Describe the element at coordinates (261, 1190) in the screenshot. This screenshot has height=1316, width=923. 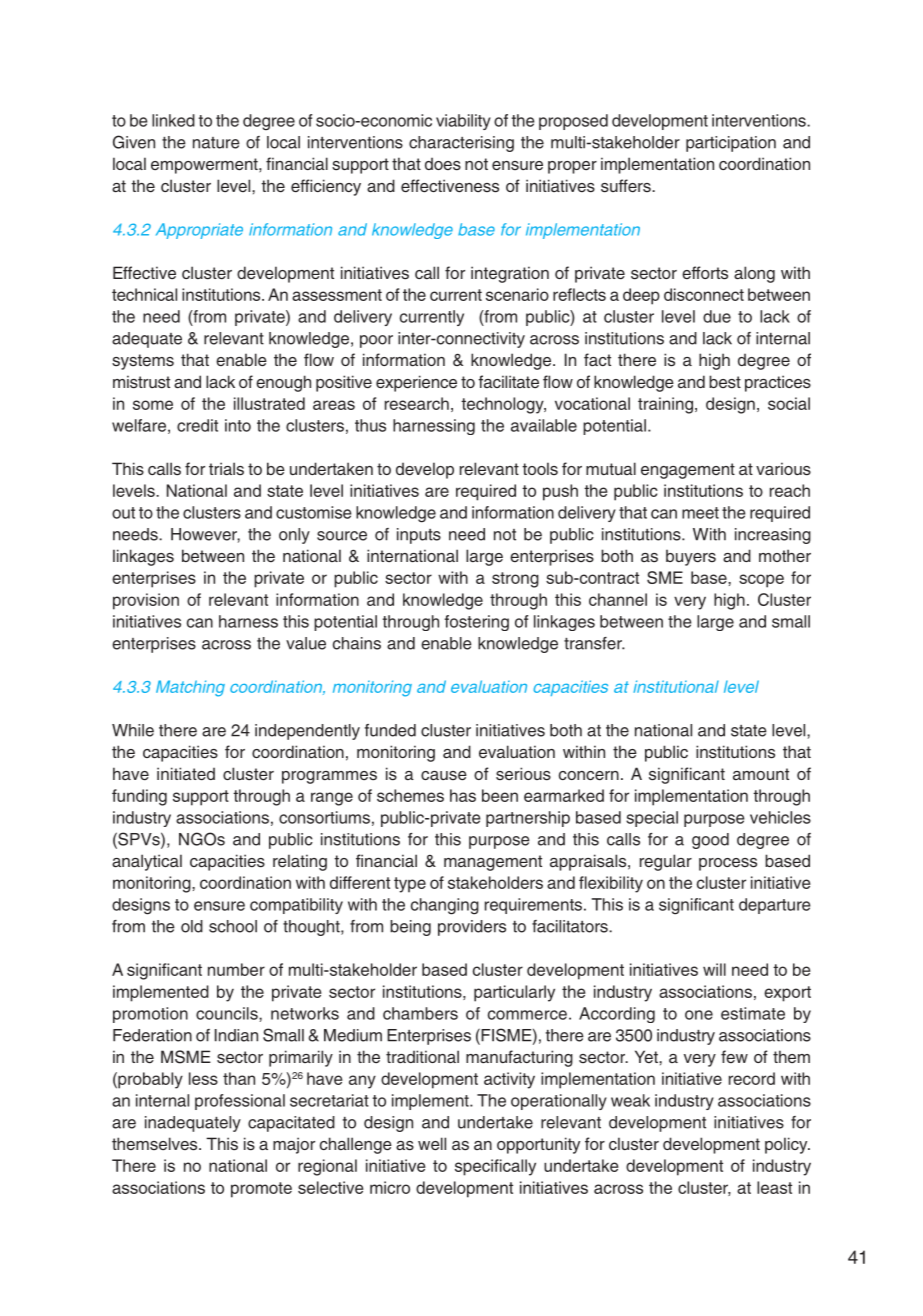
I see `promote` at that location.
